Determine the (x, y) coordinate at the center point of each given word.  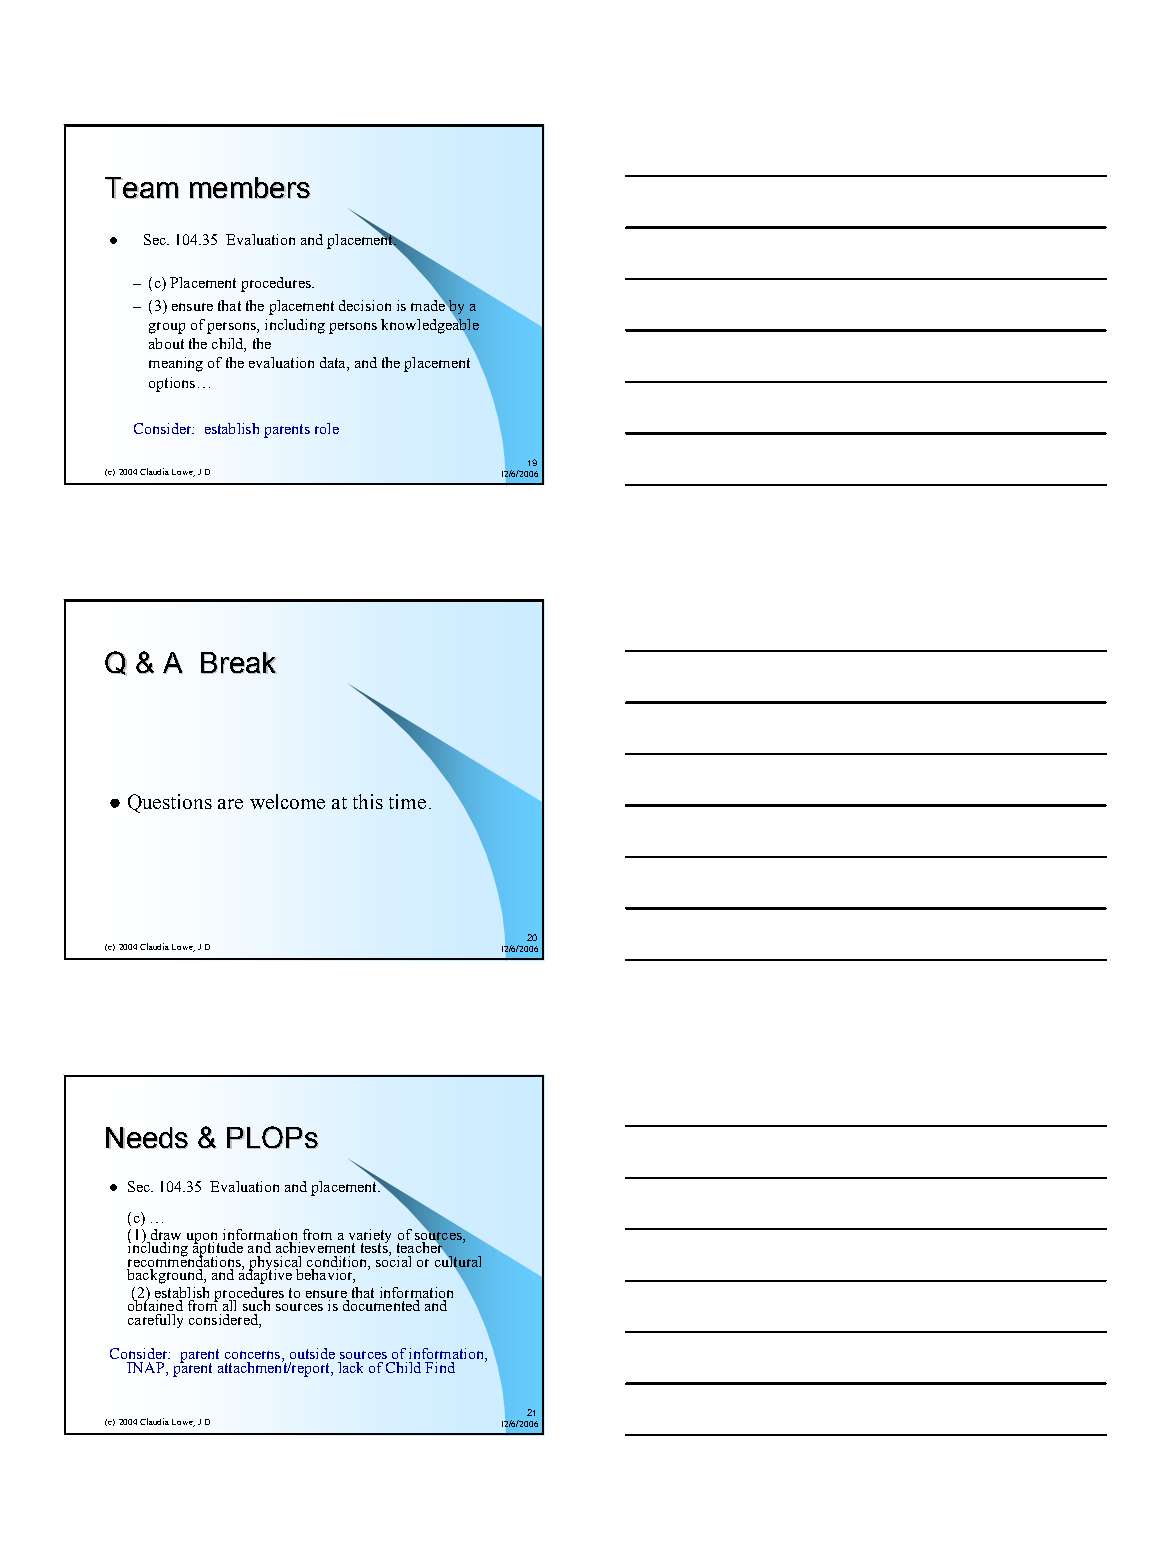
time (407, 801)
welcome (287, 801)
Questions (170, 803)
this (368, 801)
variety (370, 1237)
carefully (155, 1321)
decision (365, 305)
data (334, 364)
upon (203, 1239)
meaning (176, 364)
